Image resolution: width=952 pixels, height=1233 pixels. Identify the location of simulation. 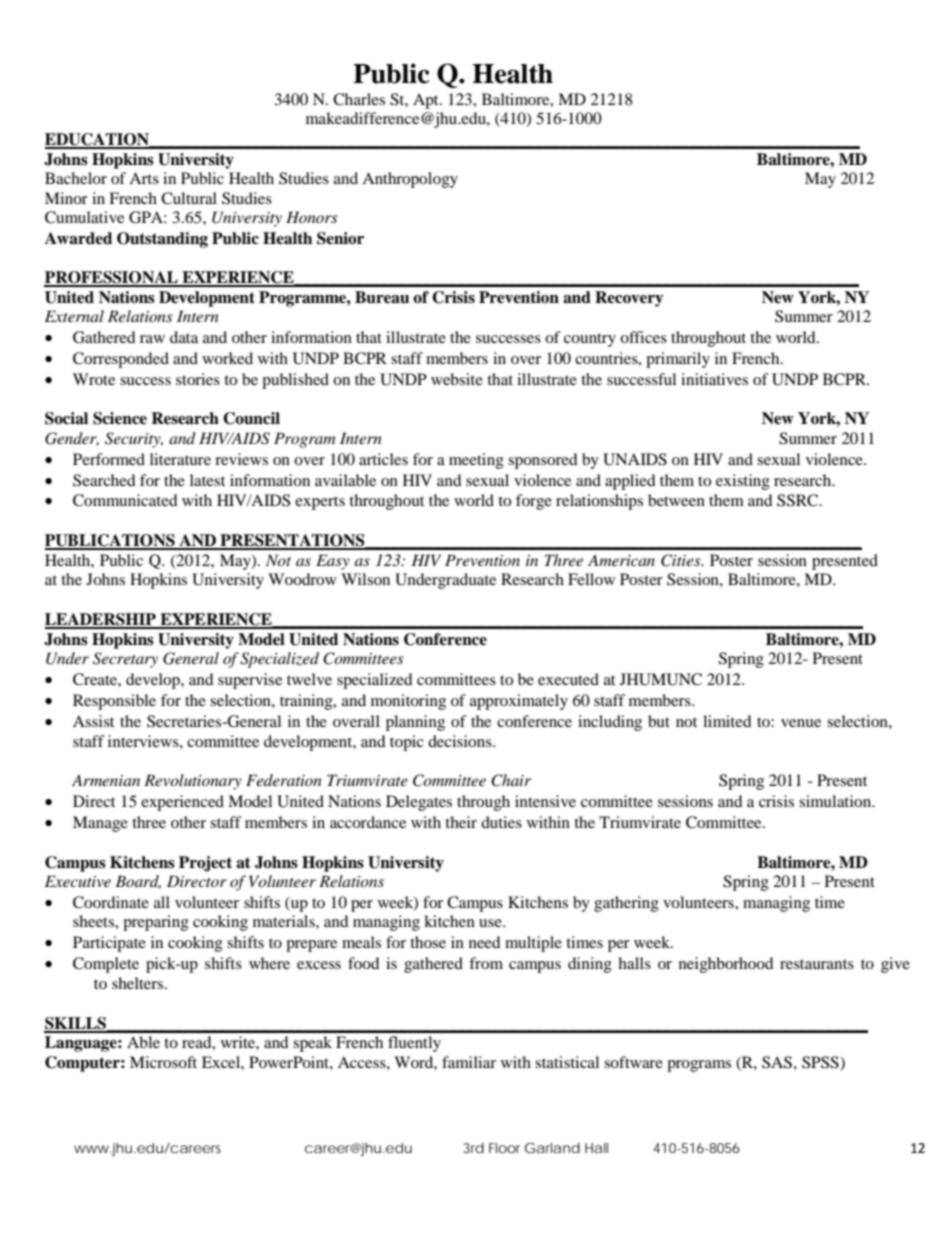
(836, 801).
